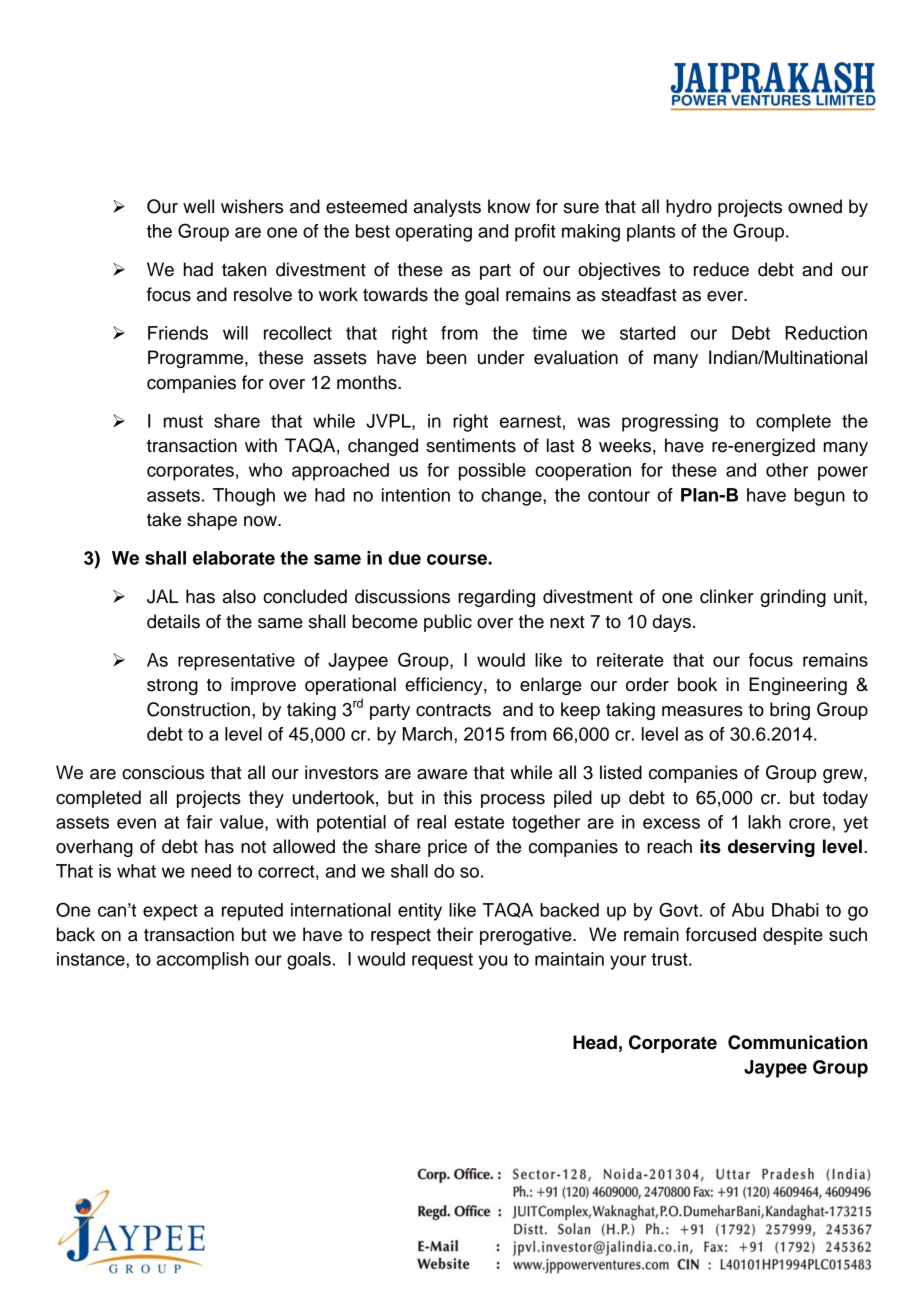  I want to click on estate, so click(479, 822).
